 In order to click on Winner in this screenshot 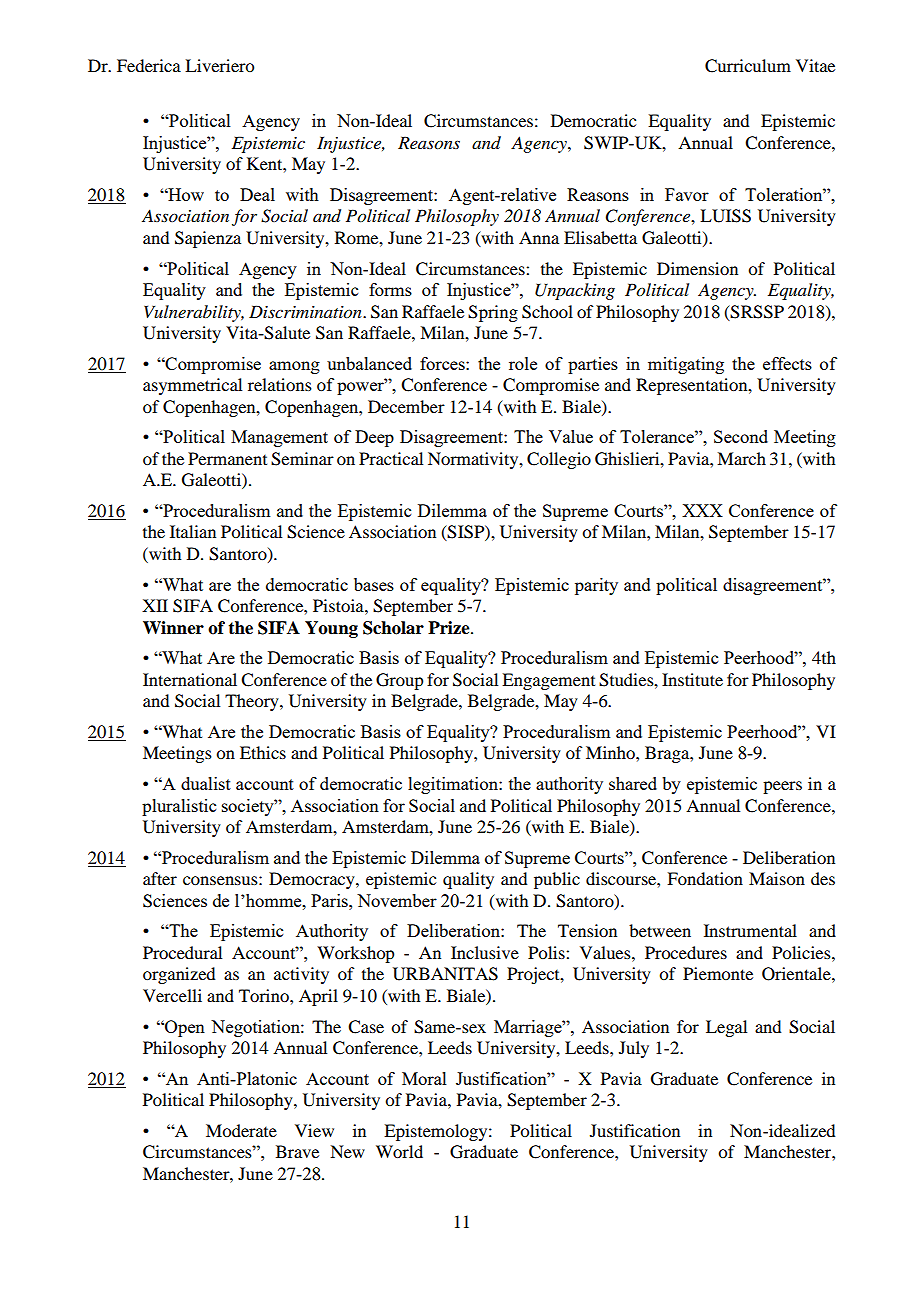, I will do `click(173, 628)`.
